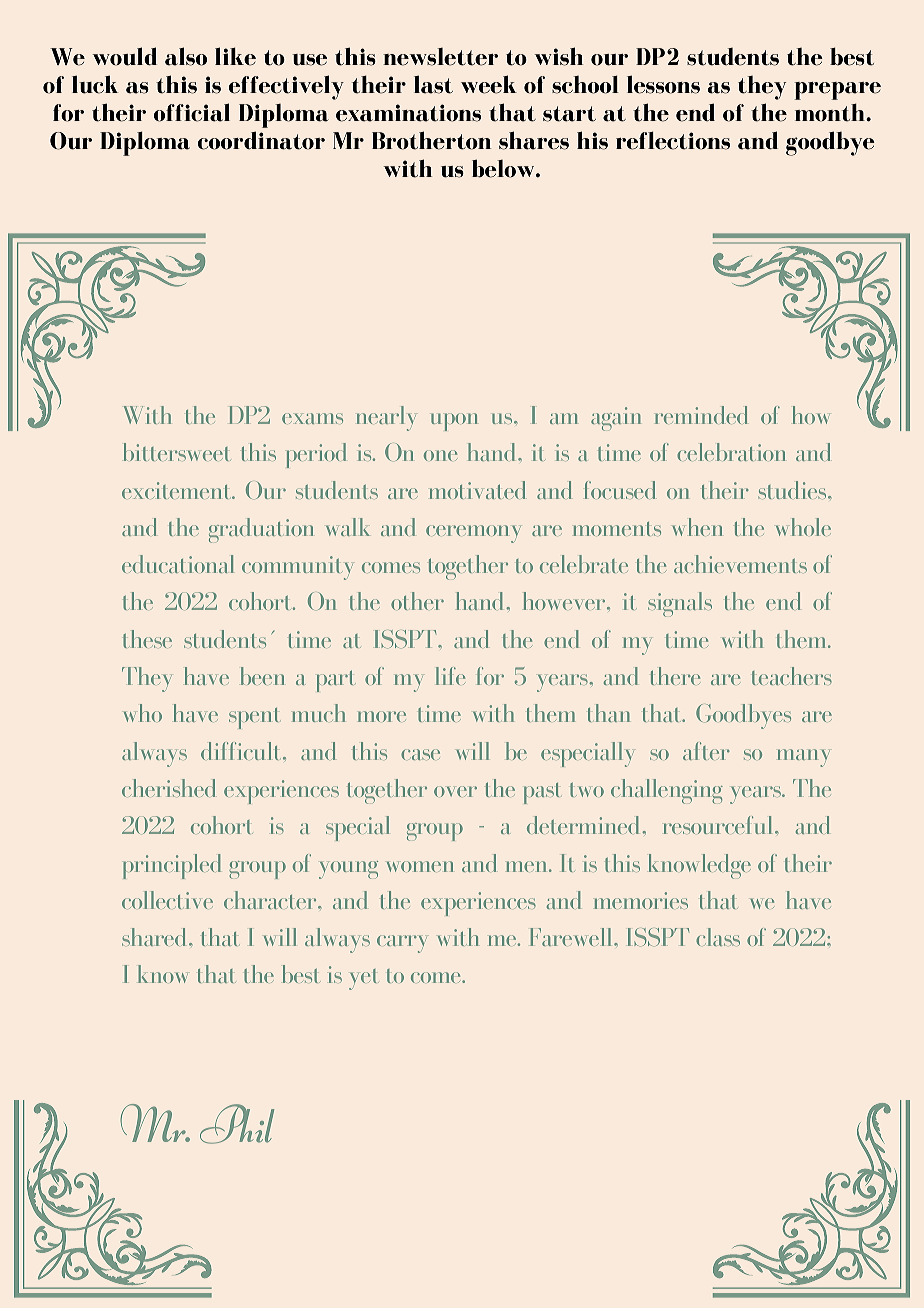  Describe the element at coordinates (178, 564) in the screenshot. I see `educational` at that location.
